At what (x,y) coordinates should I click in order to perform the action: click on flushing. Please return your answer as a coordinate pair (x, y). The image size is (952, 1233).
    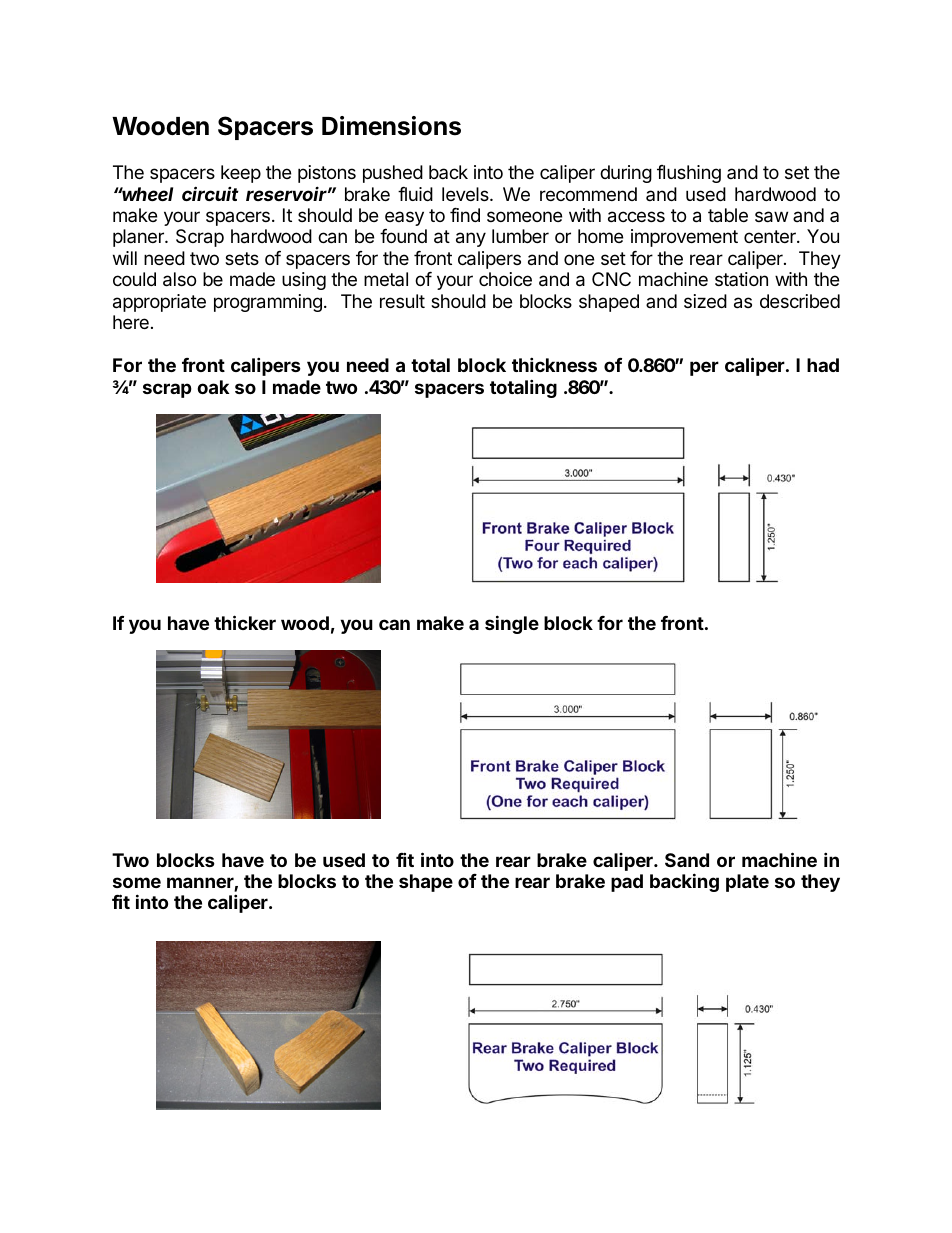
    Looking at the image, I should click on (689, 174).
